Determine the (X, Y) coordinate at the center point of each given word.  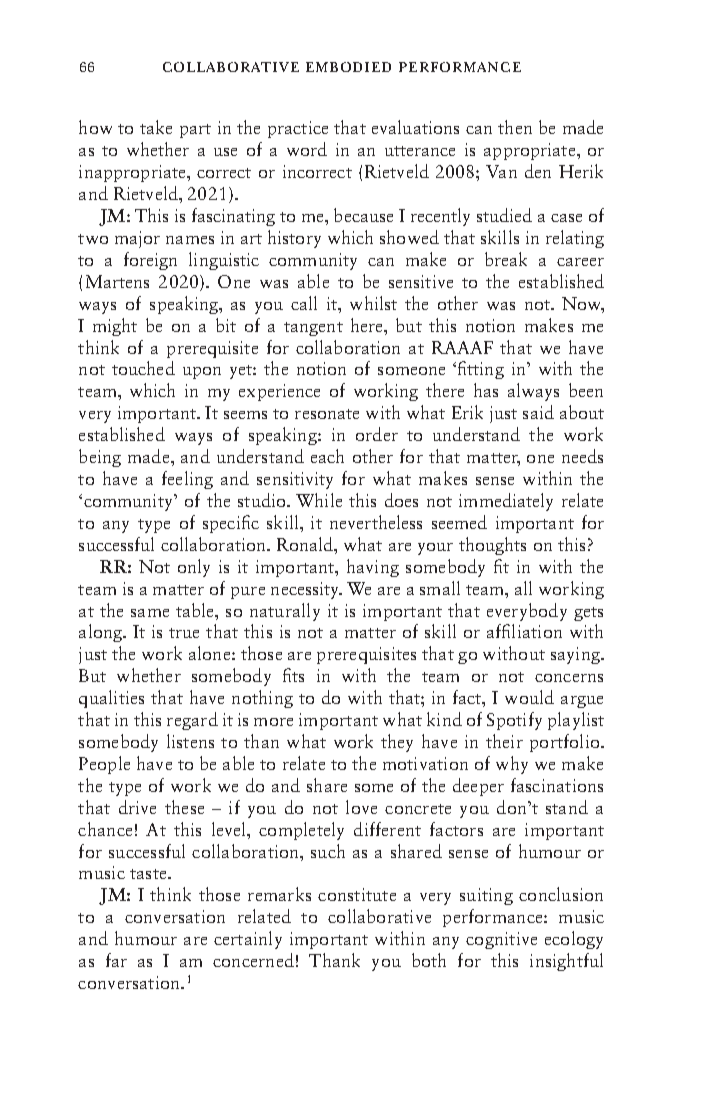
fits (293, 675)
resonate (327, 414)
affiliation (524, 631)
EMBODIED (348, 67)
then (515, 127)
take (156, 127)
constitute (357, 894)
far (116, 960)
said (538, 412)
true (184, 633)
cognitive (501, 940)
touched (143, 368)
